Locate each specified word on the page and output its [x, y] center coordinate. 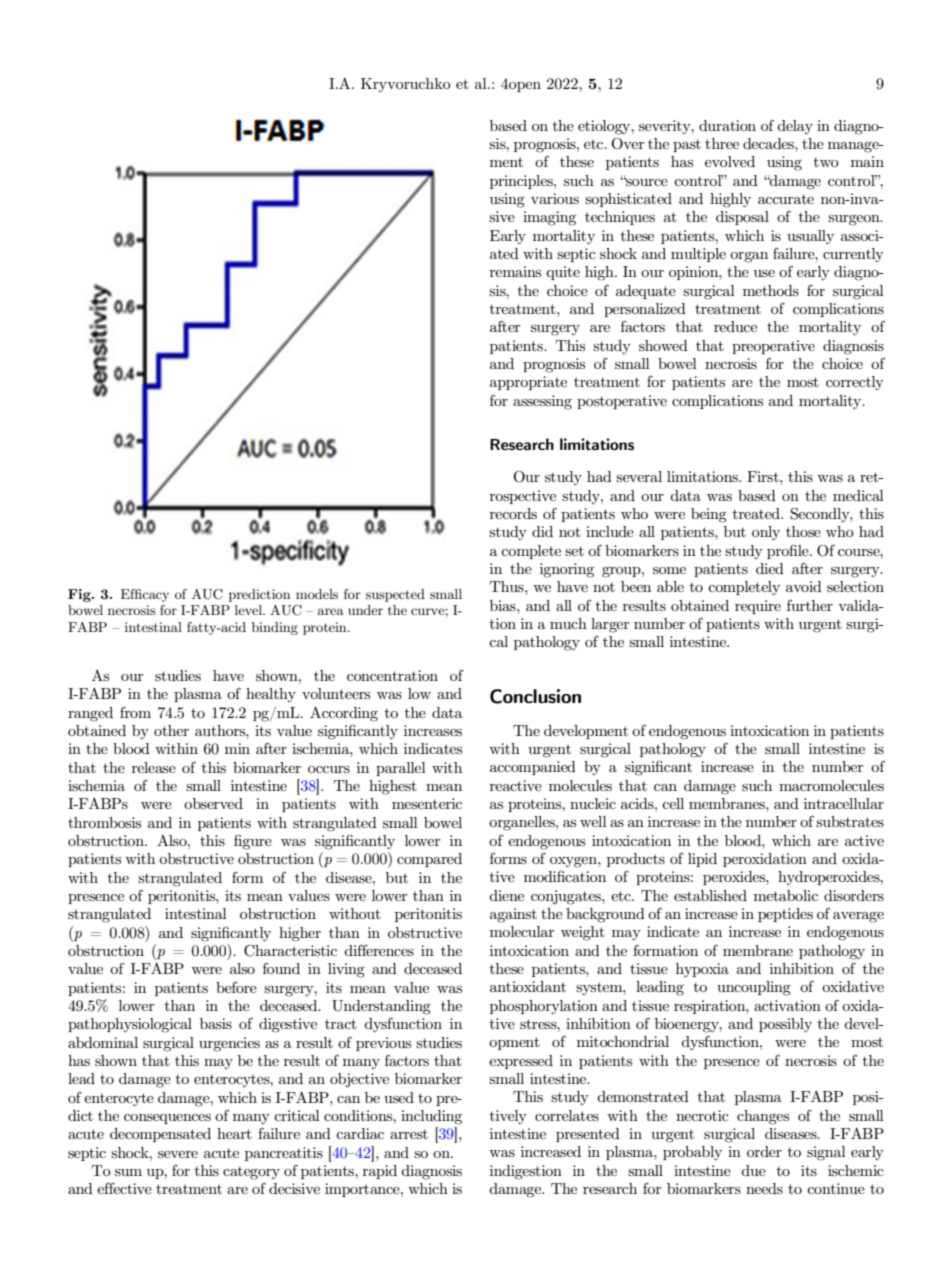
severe [178, 1154]
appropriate [528, 383]
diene [506, 895]
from [135, 712]
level [250, 610]
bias [504, 605]
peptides [785, 915]
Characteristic [290, 951]
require [758, 607]
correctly [855, 383]
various [555, 198]
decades [769, 143]
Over [627, 144]
